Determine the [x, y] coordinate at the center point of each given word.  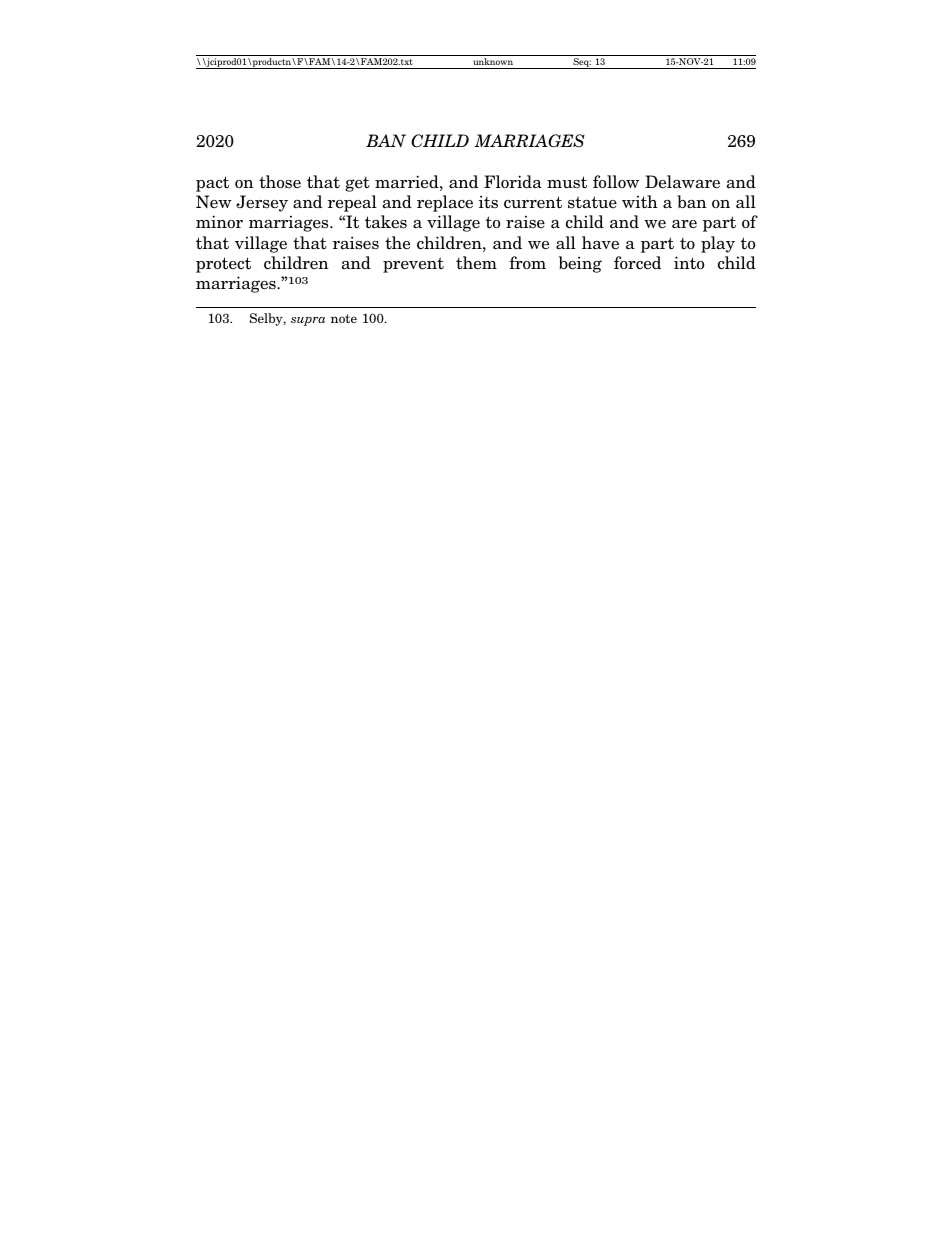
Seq [581, 63]
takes [386, 222]
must [567, 182]
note [344, 318]
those [280, 182]
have [600, 243]
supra [308, 321]
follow [616, 182]
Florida [513, 182]
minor [219, 221]
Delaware [682, 182]
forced [637, 263]
